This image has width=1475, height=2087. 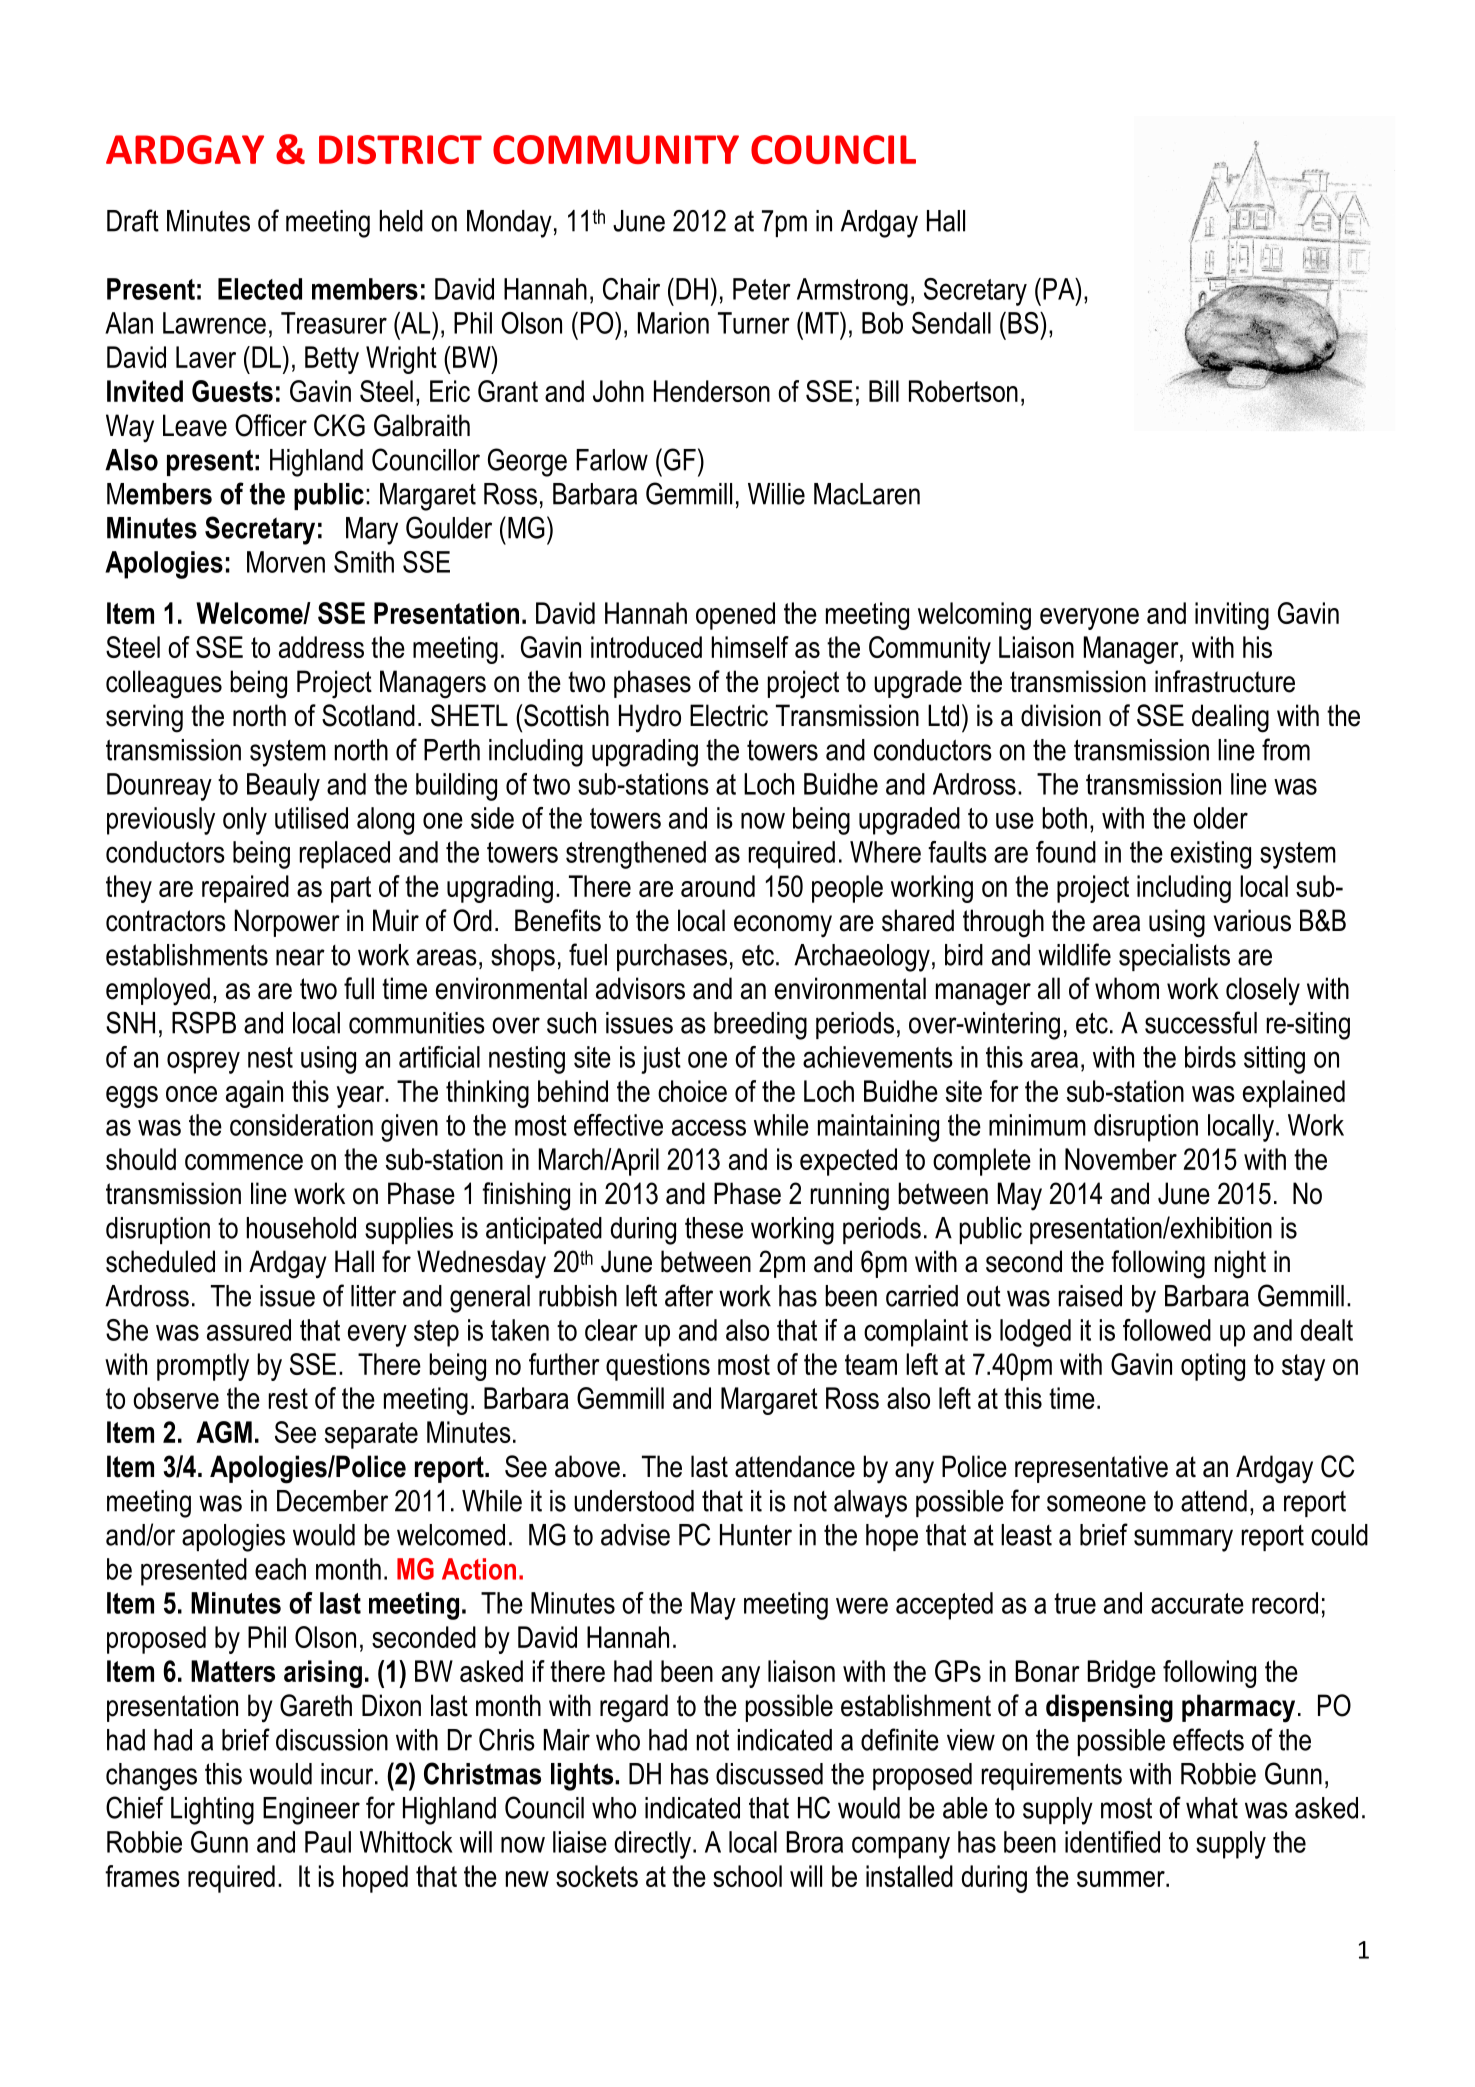 What do you see at coordinates (260, 289) in the image?
I see `Elected` at bounding box center [260, 289].
